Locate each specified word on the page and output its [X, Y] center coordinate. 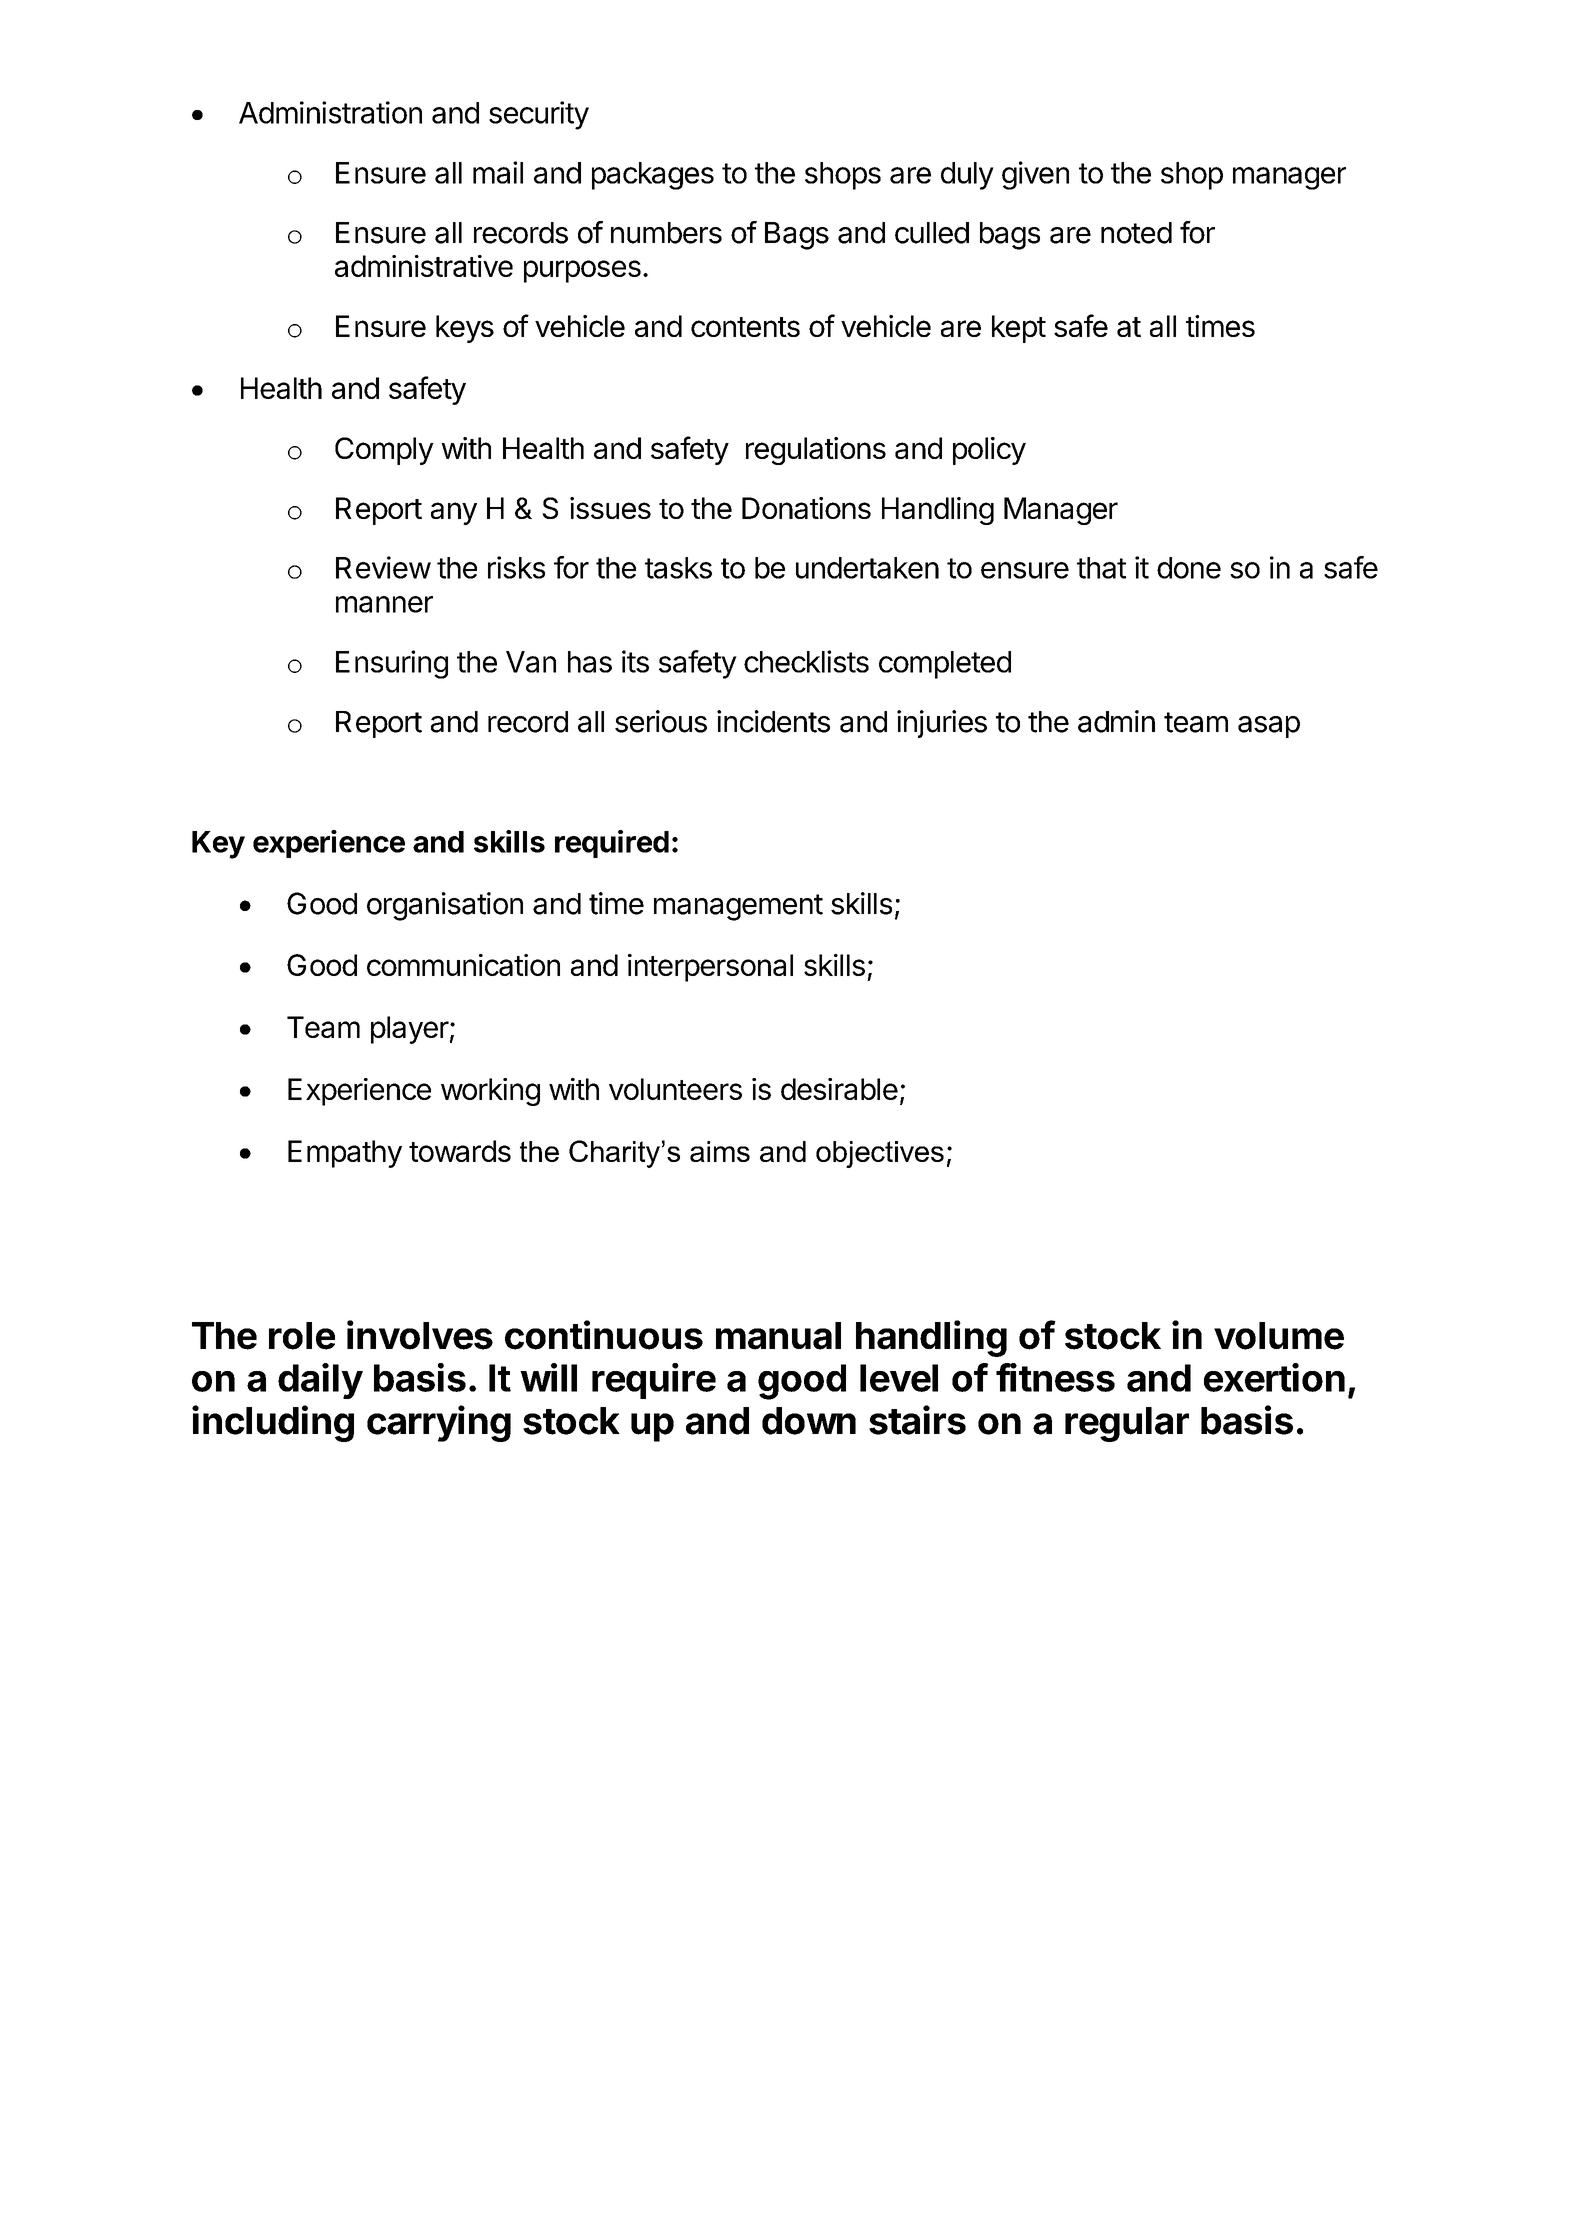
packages [653, 176]
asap [1269, 727]
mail [498, 172]
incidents [773, 721]
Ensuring [392, 664]
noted [1136, 233]
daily [320, 1381]
